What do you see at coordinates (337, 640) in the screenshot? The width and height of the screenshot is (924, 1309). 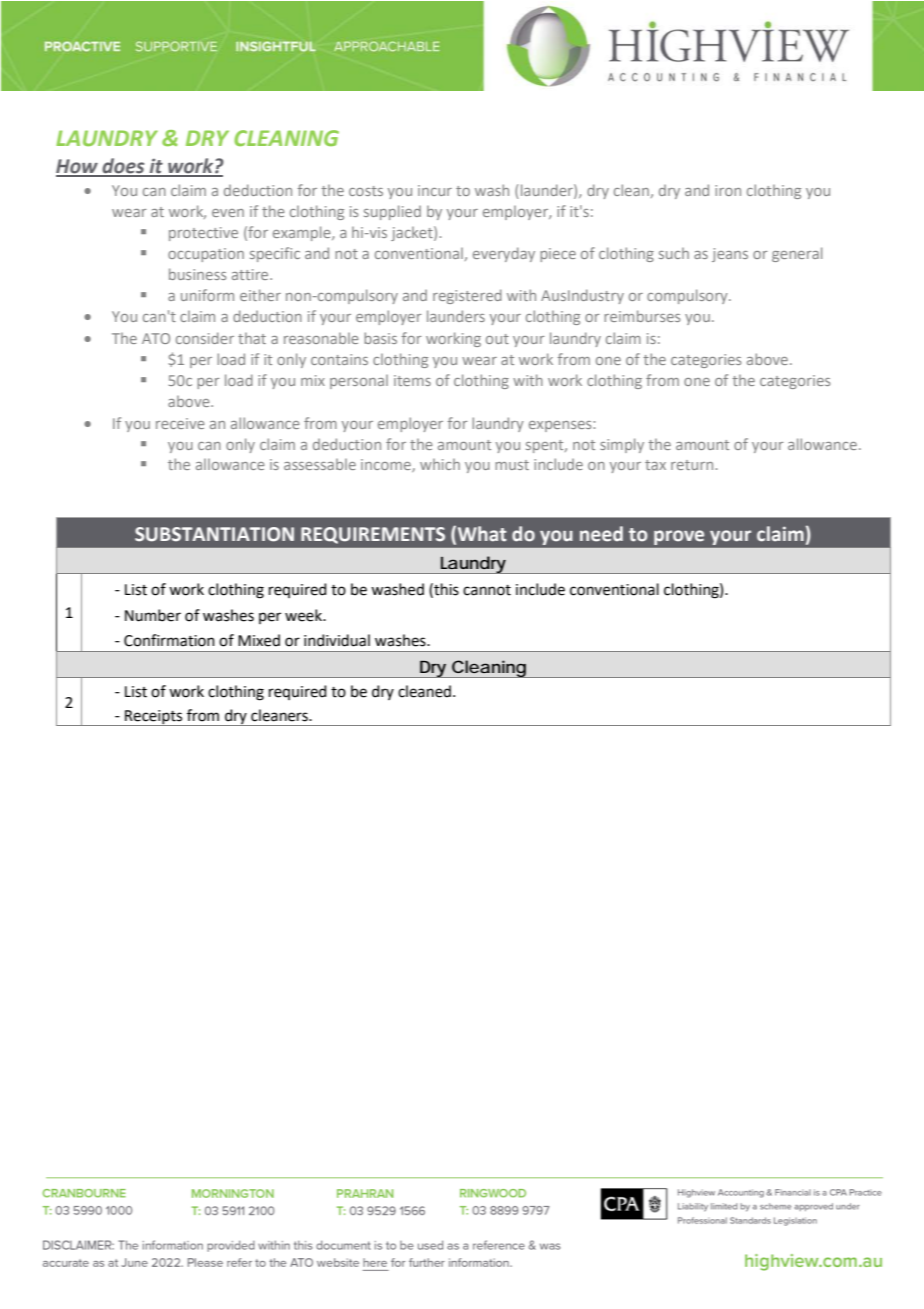 I see `individual` at bounding box center [337, 640].
